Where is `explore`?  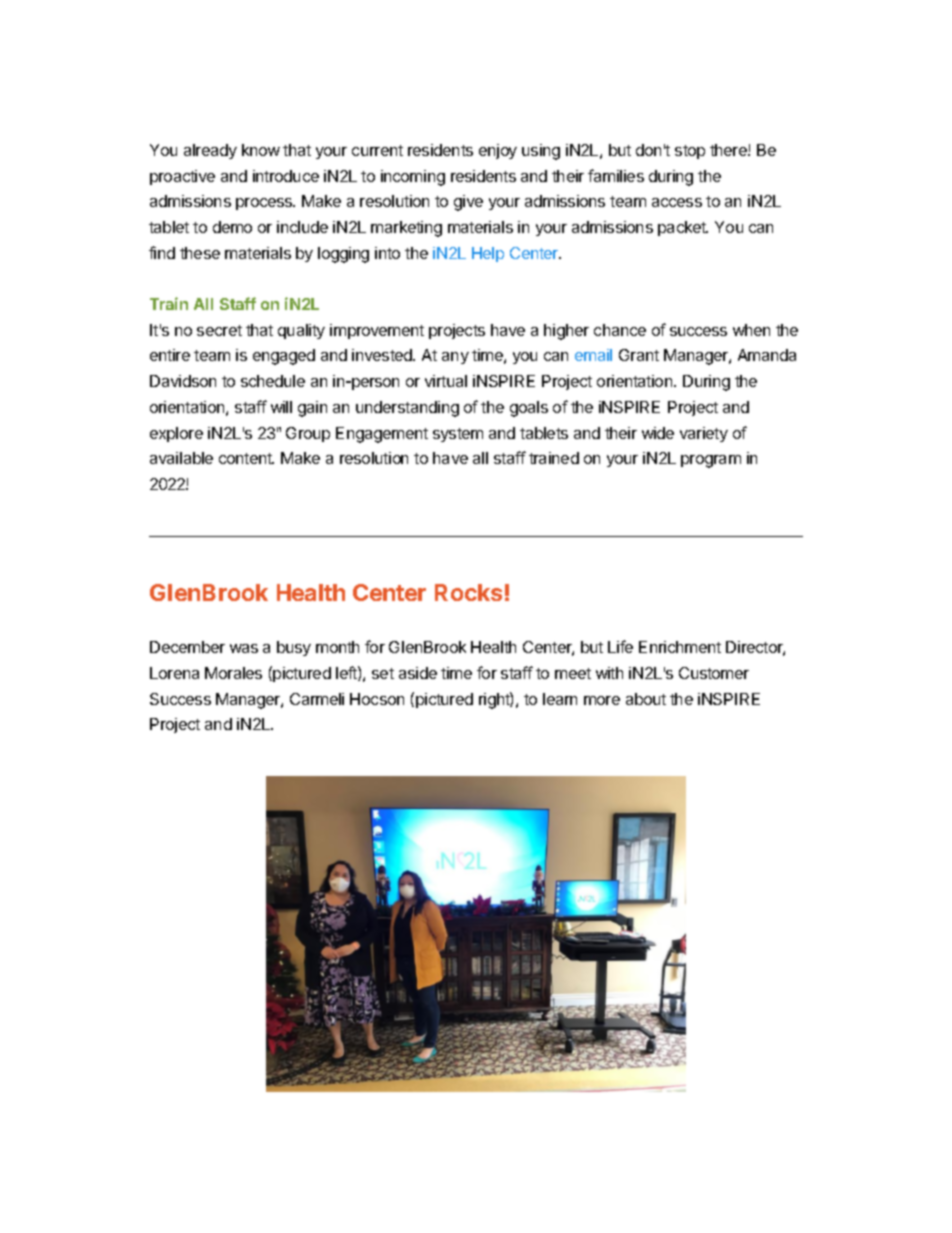 explore is located at coordinates (176, 434).
